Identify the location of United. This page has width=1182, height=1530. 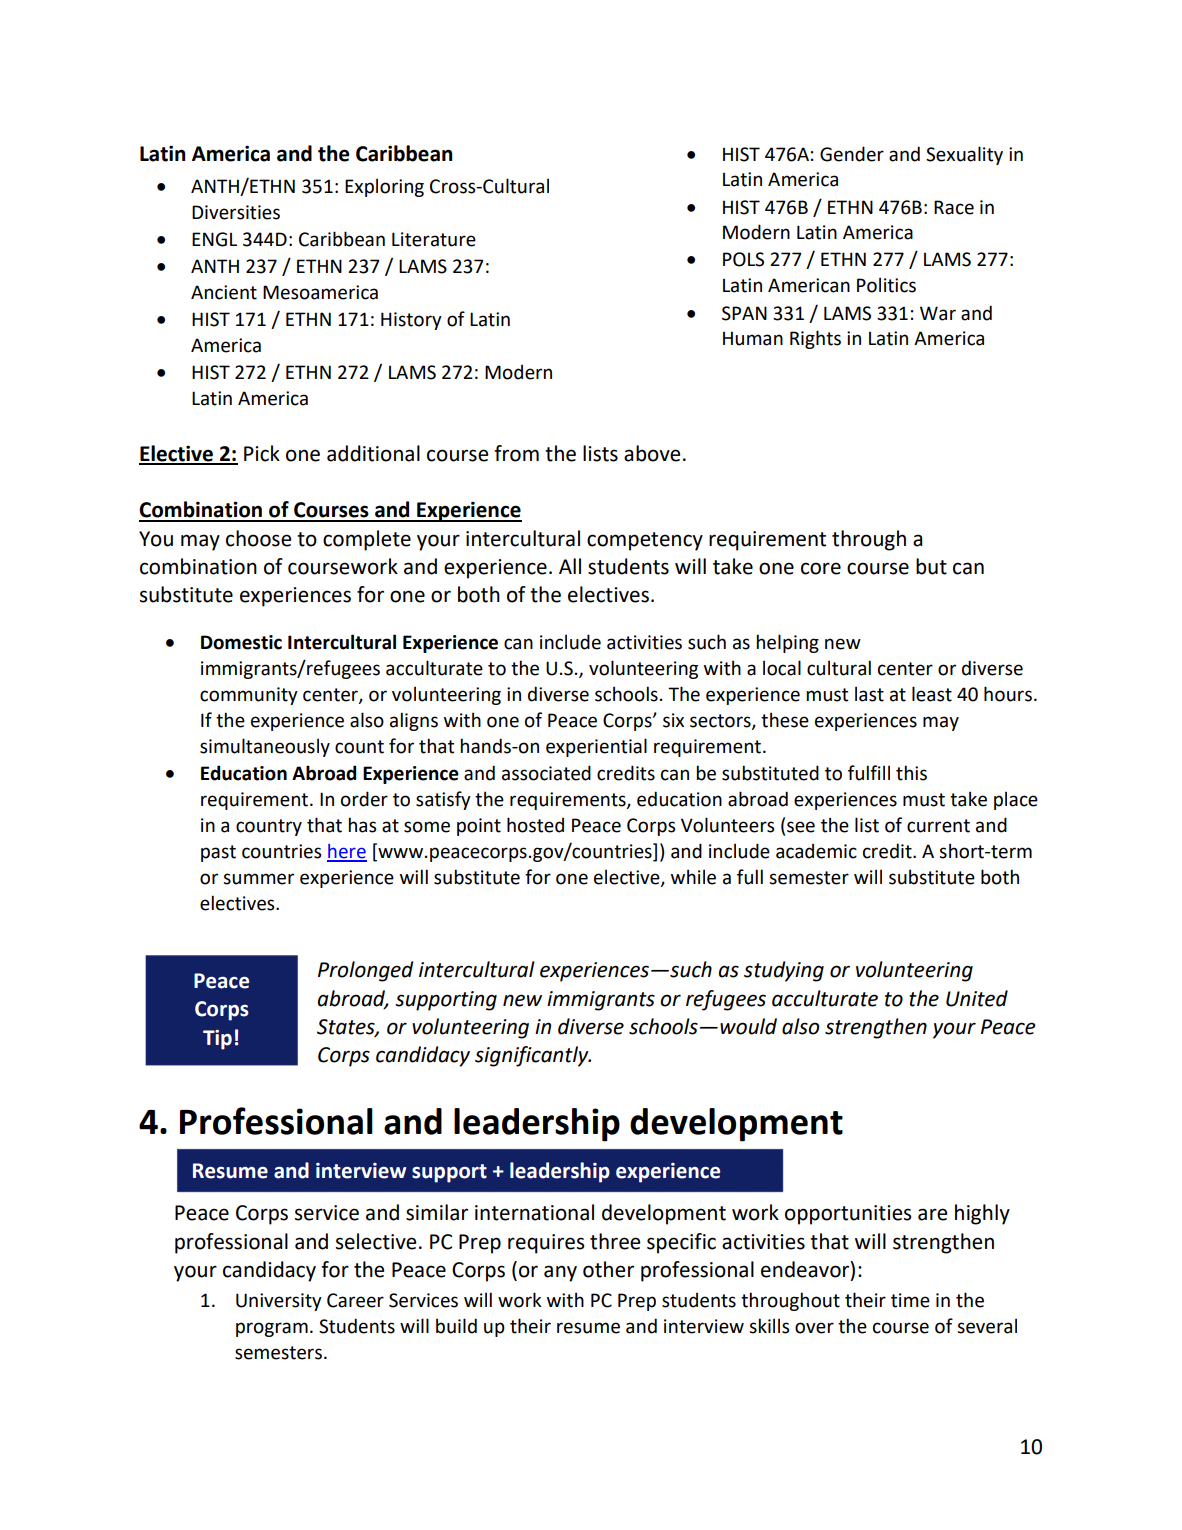
(977, 998).
